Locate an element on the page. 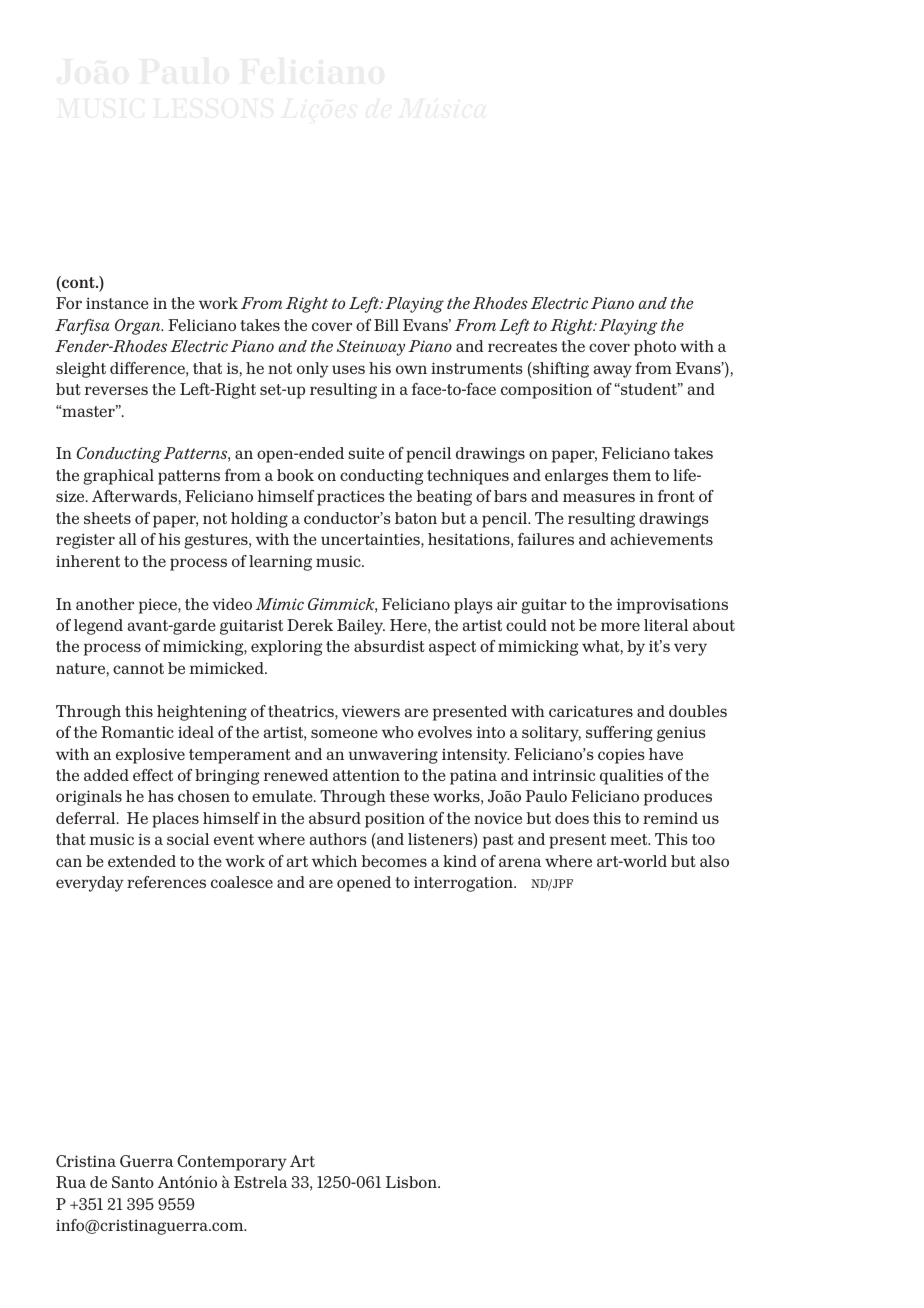 The height and width of the image is (1308, 924). also is located at coordinates (714, 861).
